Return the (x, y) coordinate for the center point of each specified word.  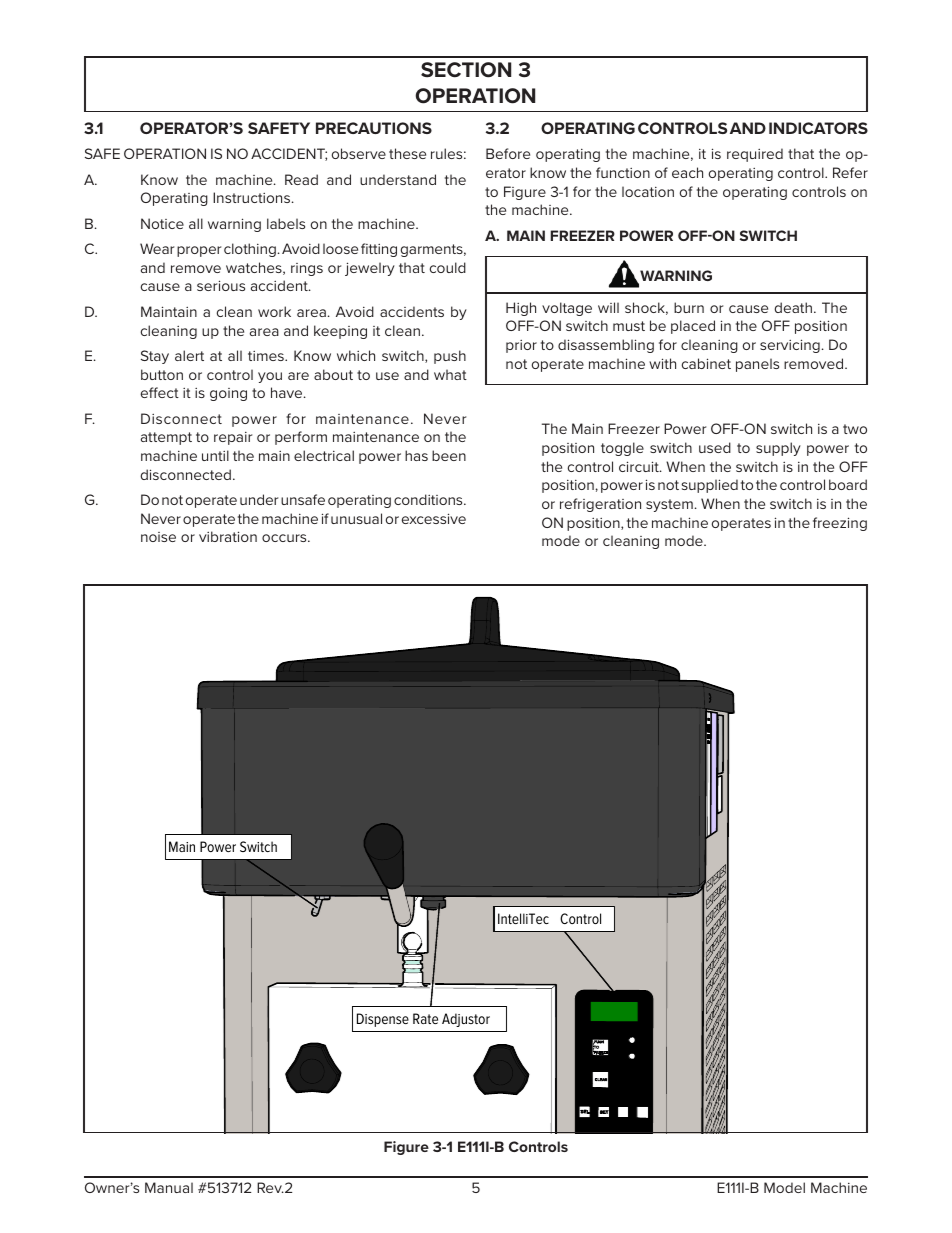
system (669, 505)
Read (301, 179)
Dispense (383, 1020)
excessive (434, 518)
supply (778, 449)
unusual (356, 518)
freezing (840, 524)
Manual (169, 1187)
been (449, 455)
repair (233, 438)
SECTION (466, 70)
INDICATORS (818, 128)
